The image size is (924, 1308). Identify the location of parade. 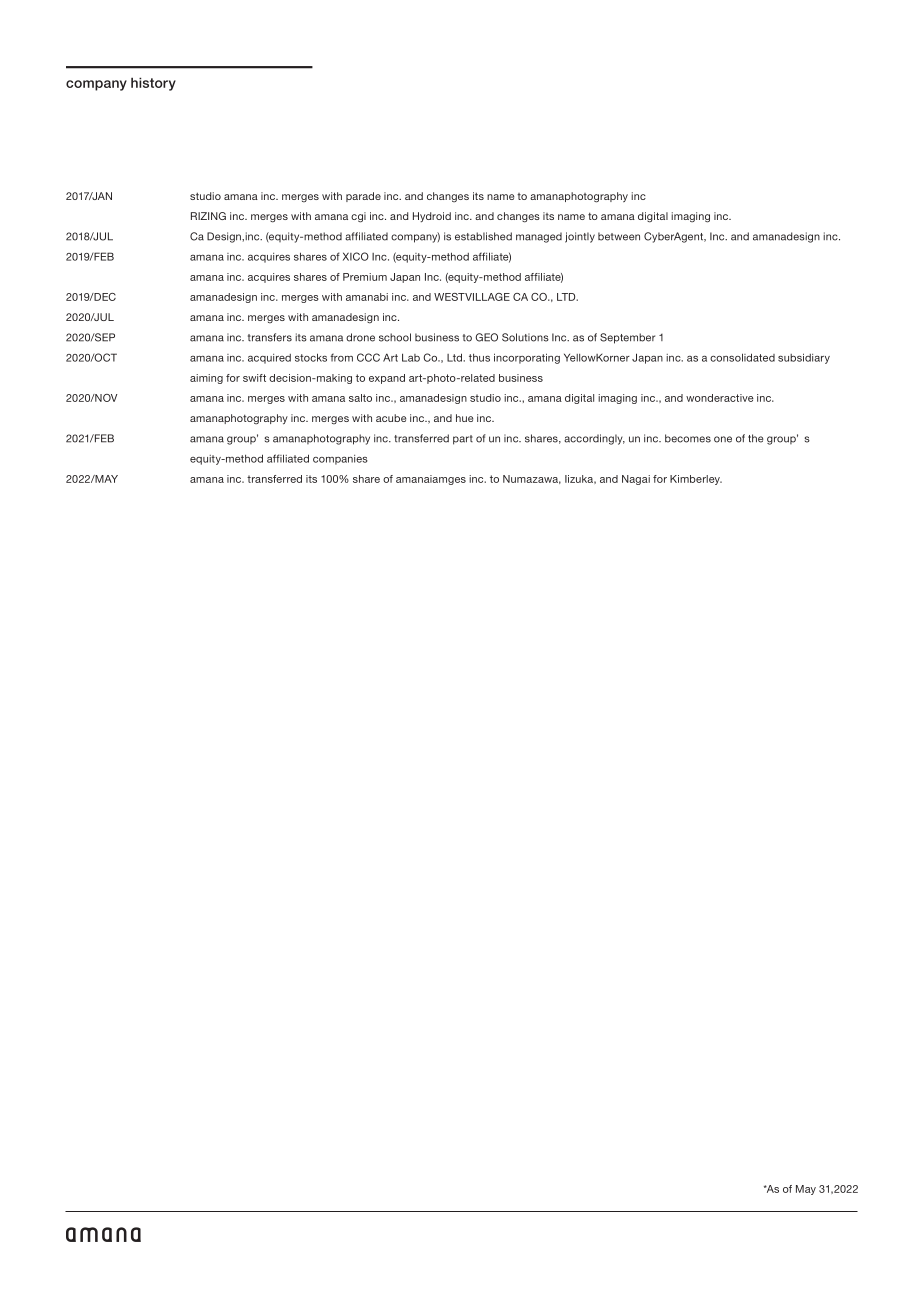
(363, 197).
